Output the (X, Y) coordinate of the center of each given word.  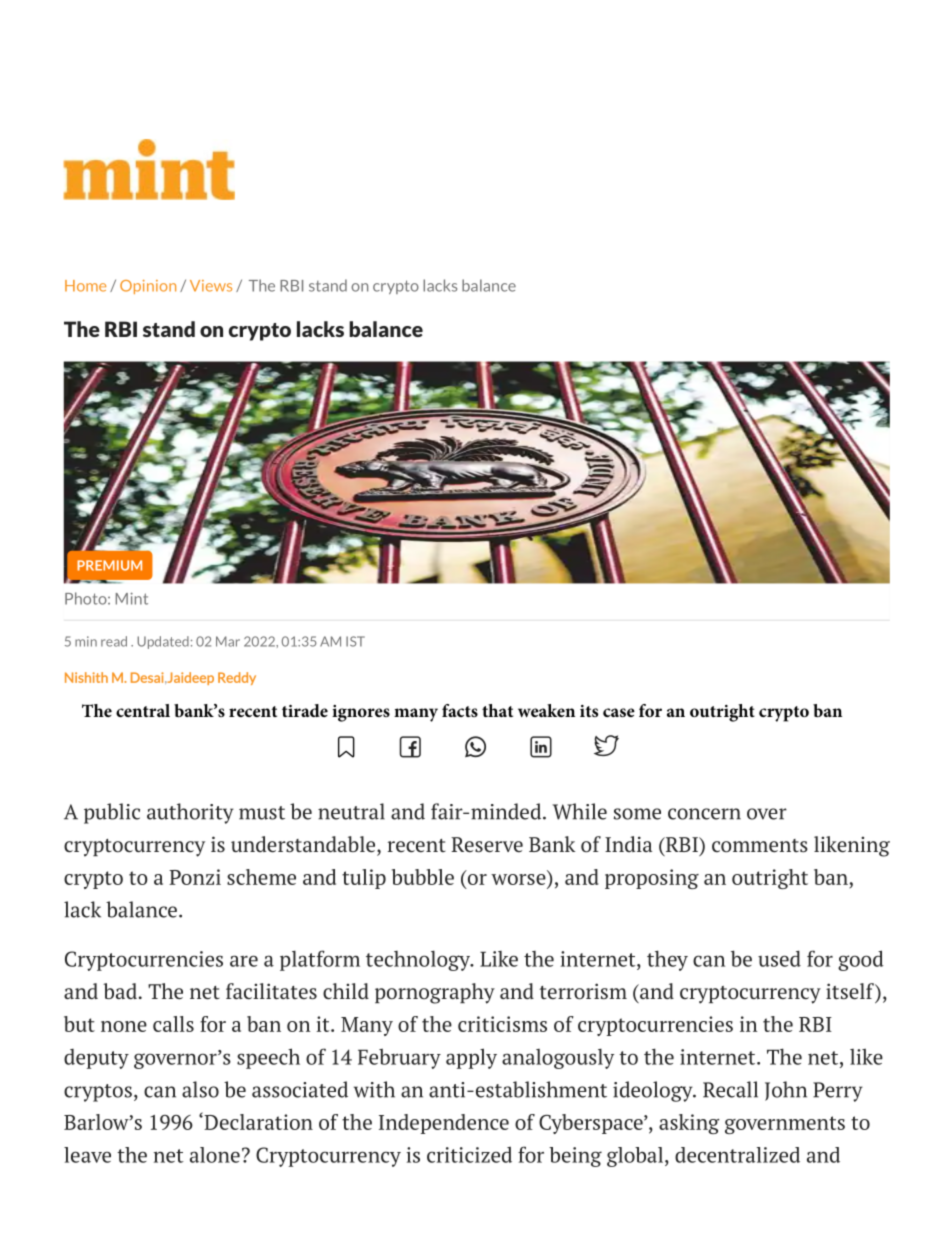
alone (215, 1155)
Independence (444, 1124)
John (786, 1091)
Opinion (148, 287)
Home (85, 286)
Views (211, 286)
